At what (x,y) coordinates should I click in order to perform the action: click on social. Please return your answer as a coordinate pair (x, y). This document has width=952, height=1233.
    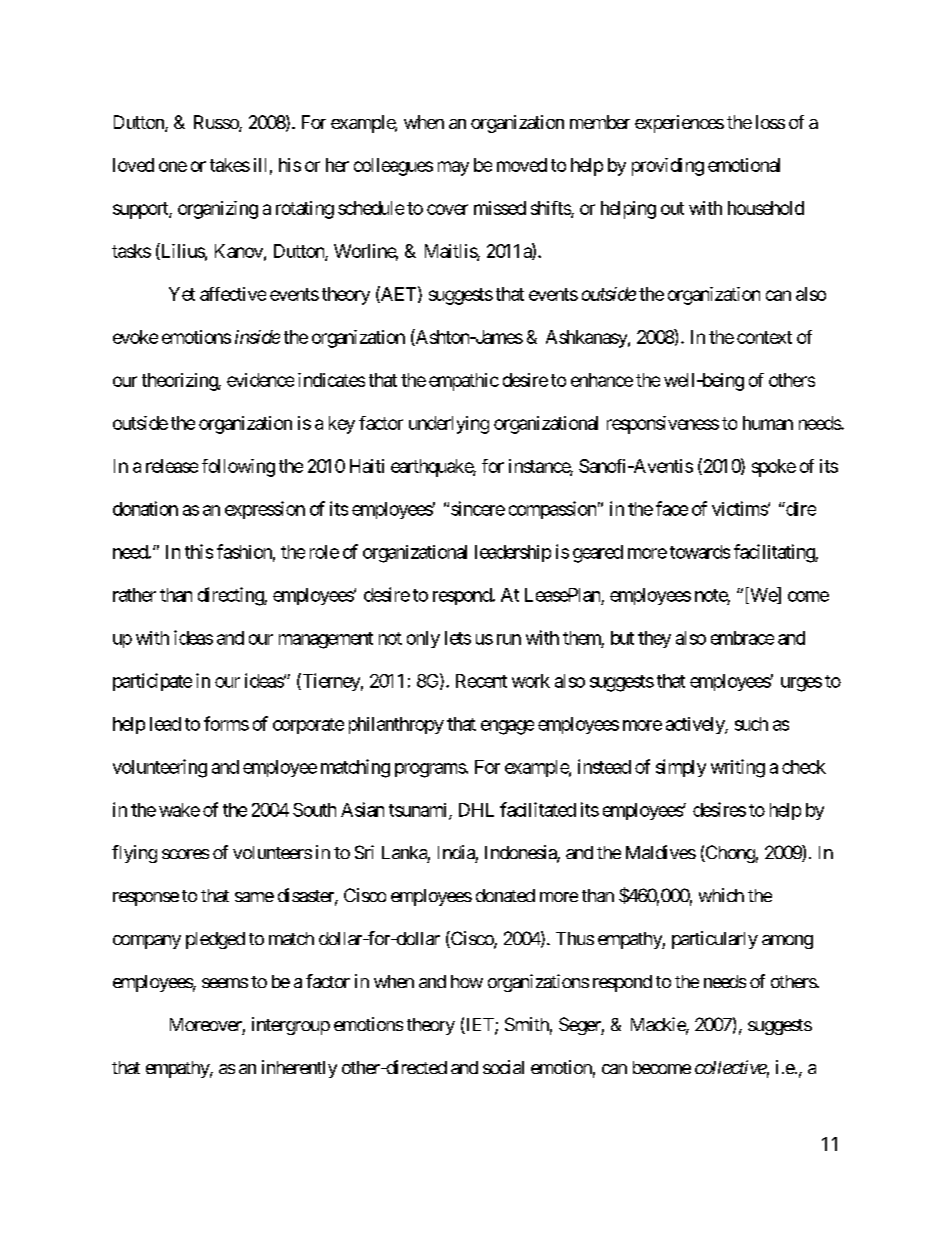
    Looking at the image, I should click on (503, 1067).
